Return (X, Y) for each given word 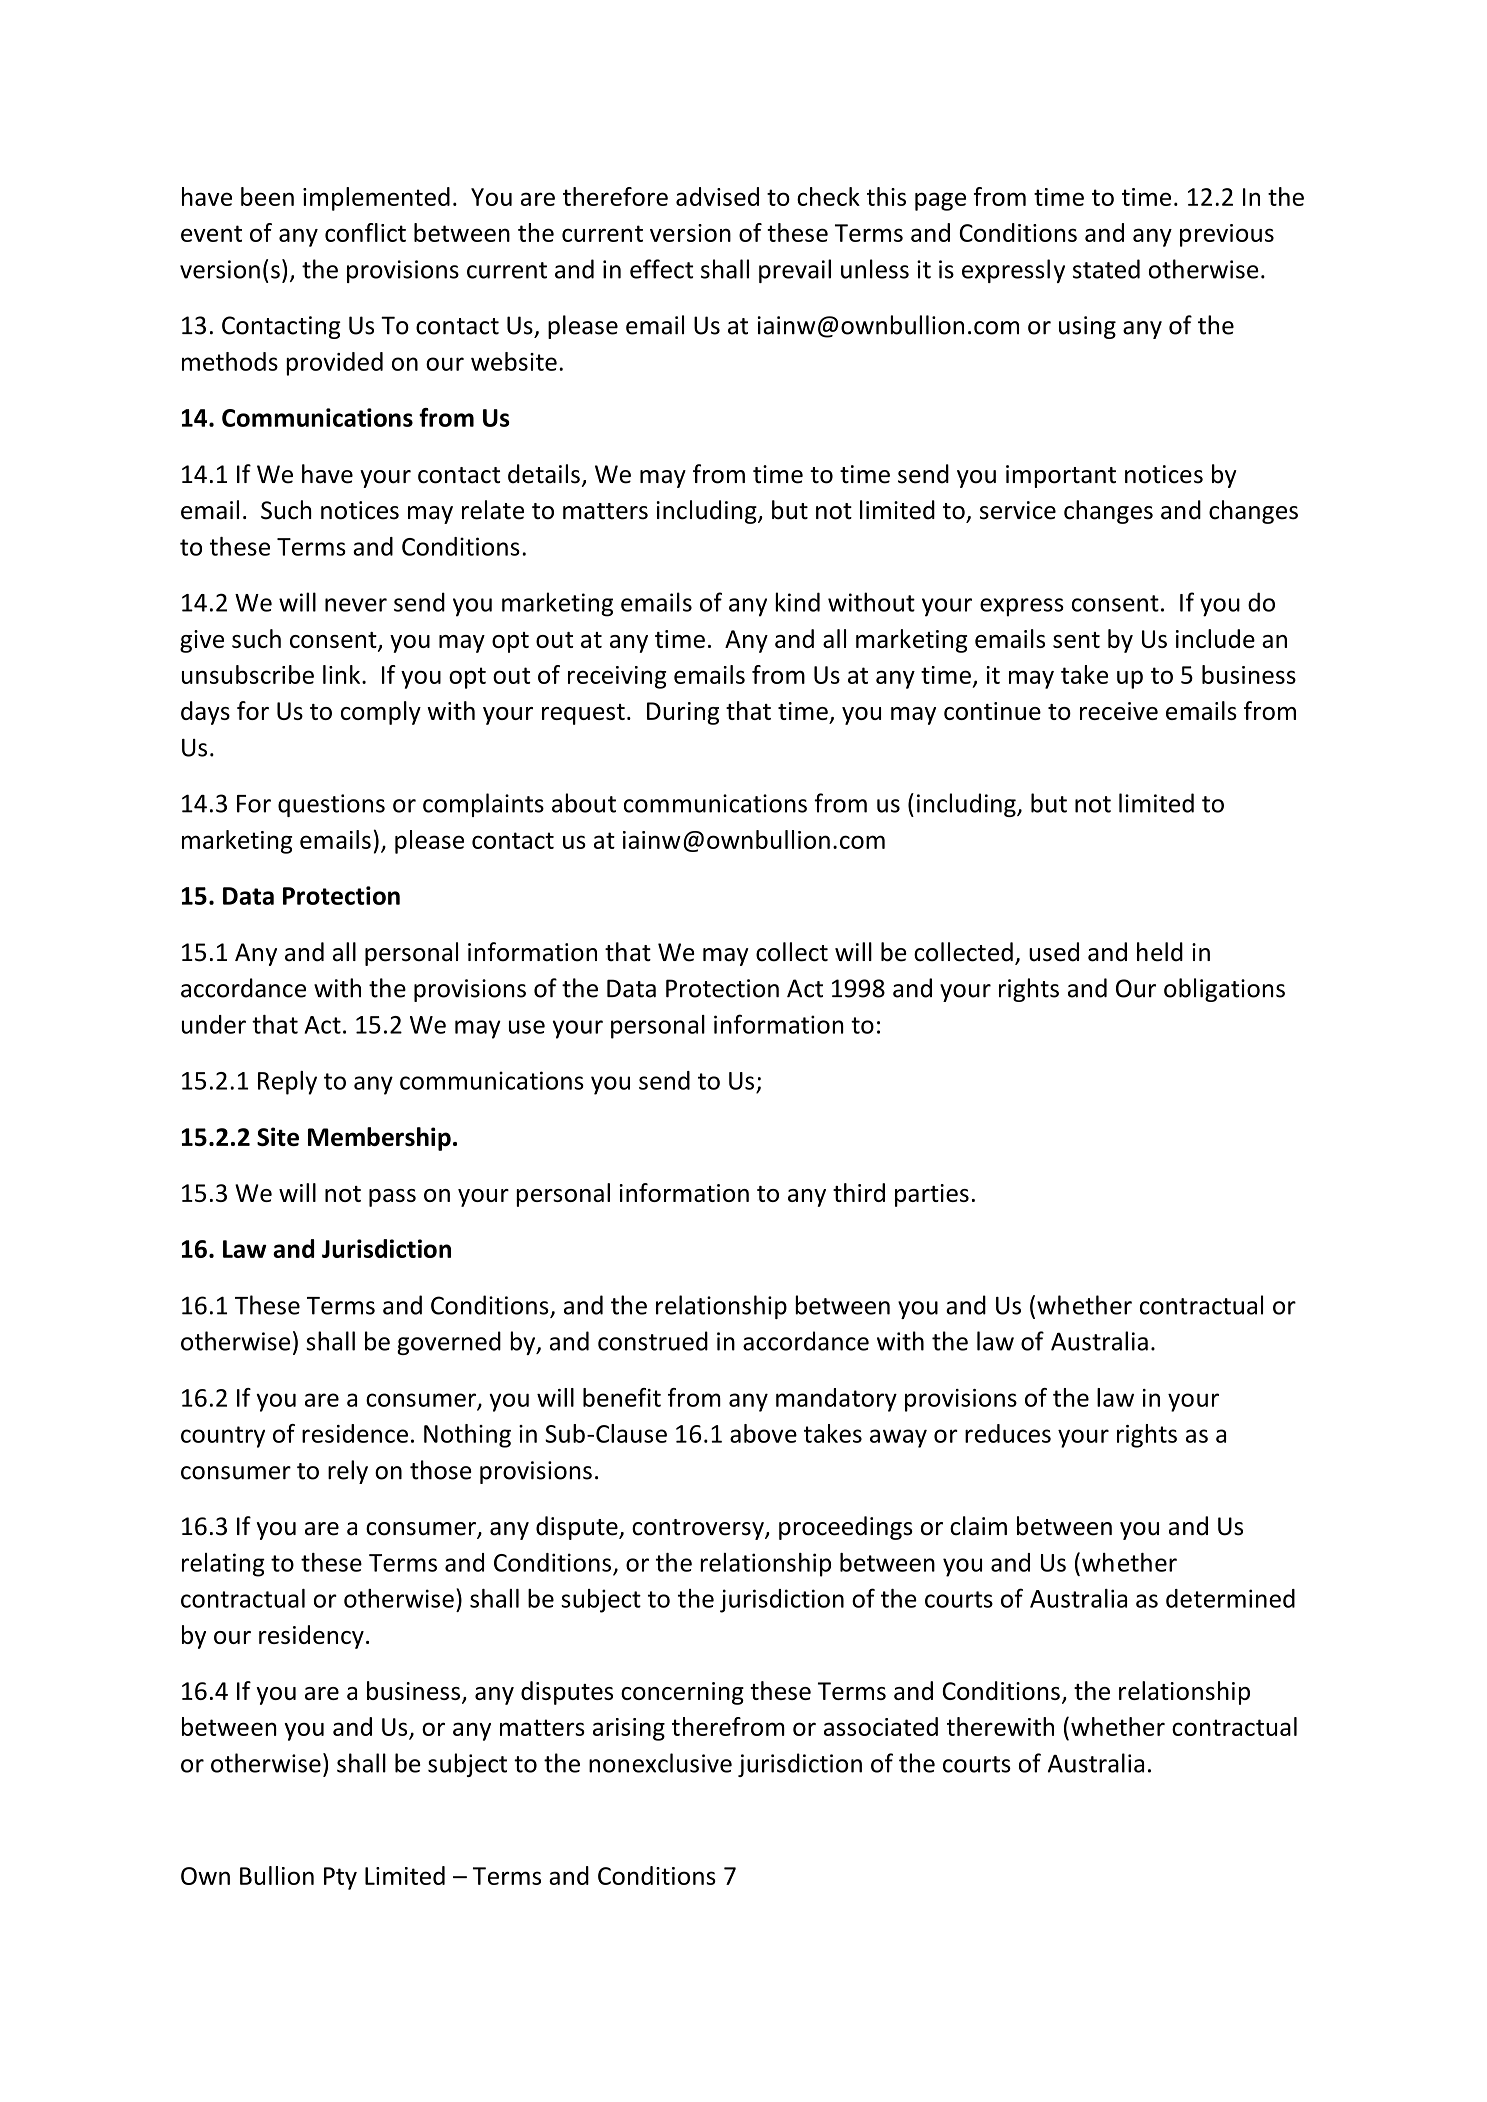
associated (881, 1726)
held (1160, 952)
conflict (365, 232)
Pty (340, 1878)
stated (1106, 269)
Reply (287, 1083)
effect (661, 269)
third (859, 1192)
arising (629, 1729)
